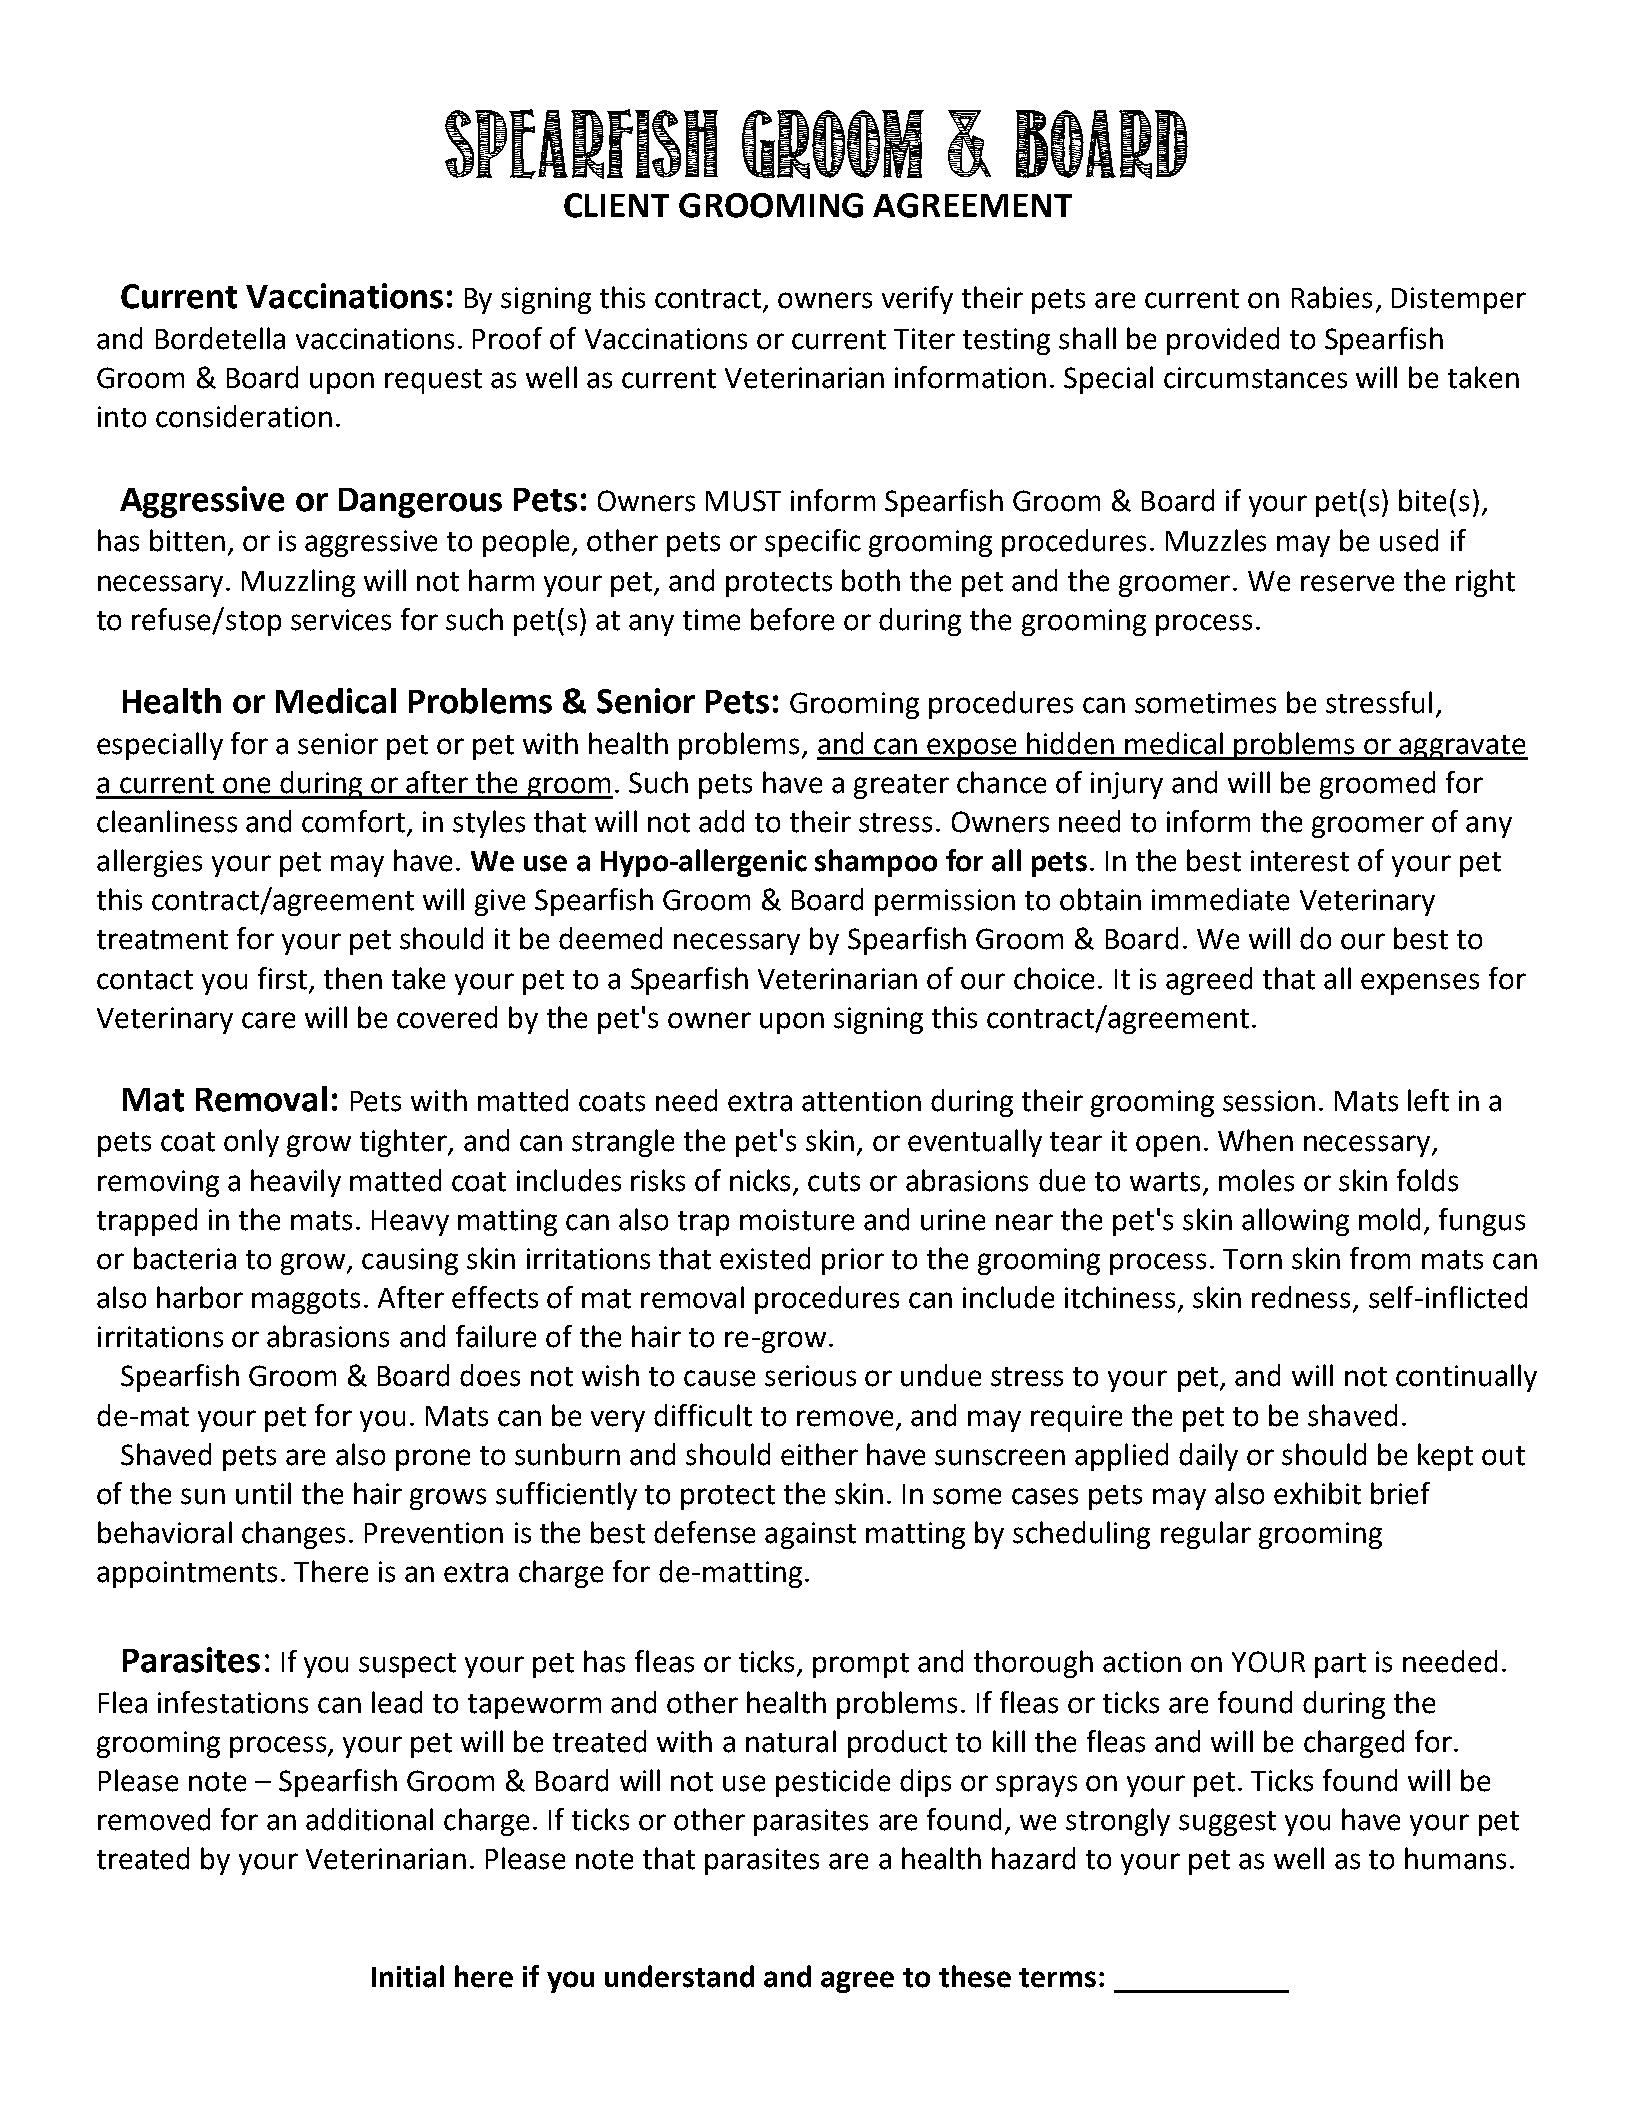  I want to click on session, so click(1269, 1101).
